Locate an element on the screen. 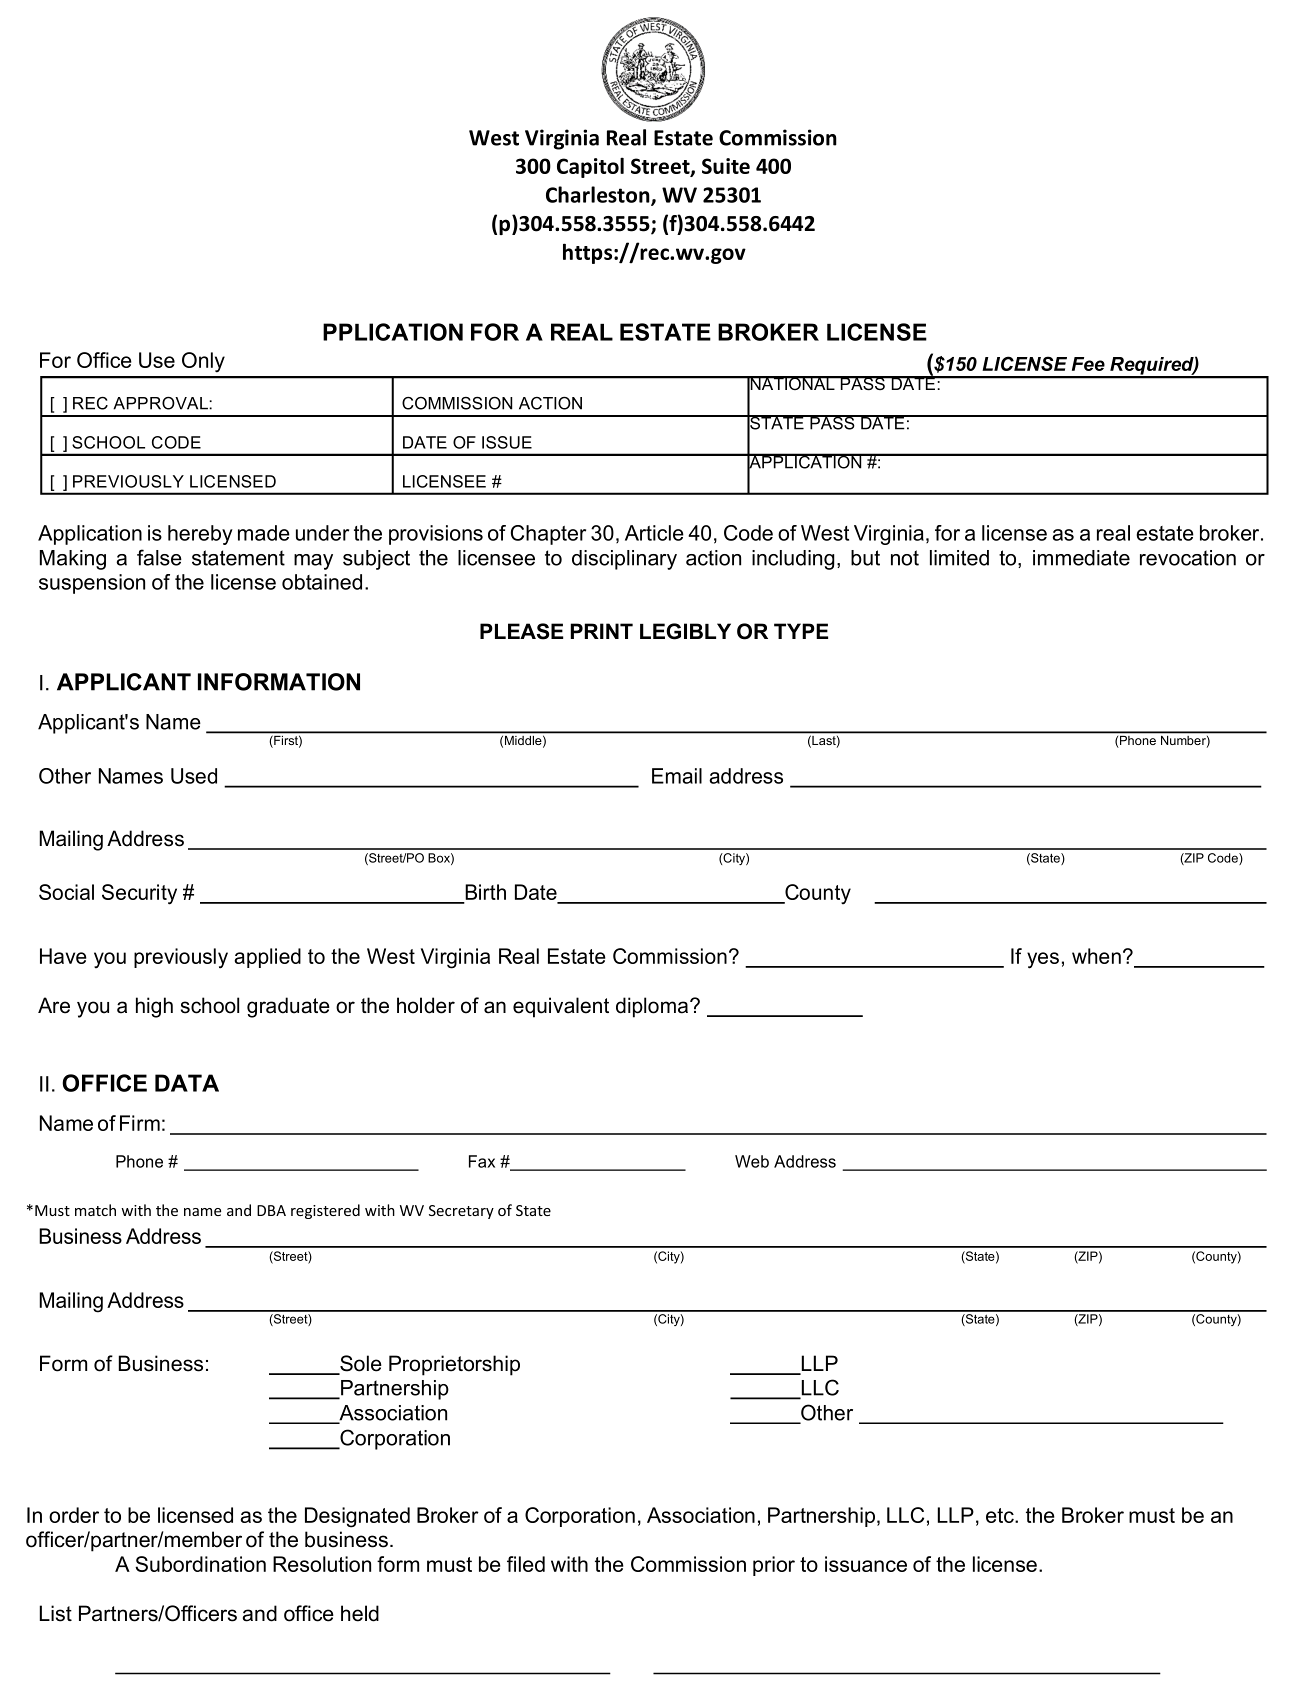 Image resolution: width=1307 pixels, height=1692 pixels. filed is located at coordinates (526, 1564).
